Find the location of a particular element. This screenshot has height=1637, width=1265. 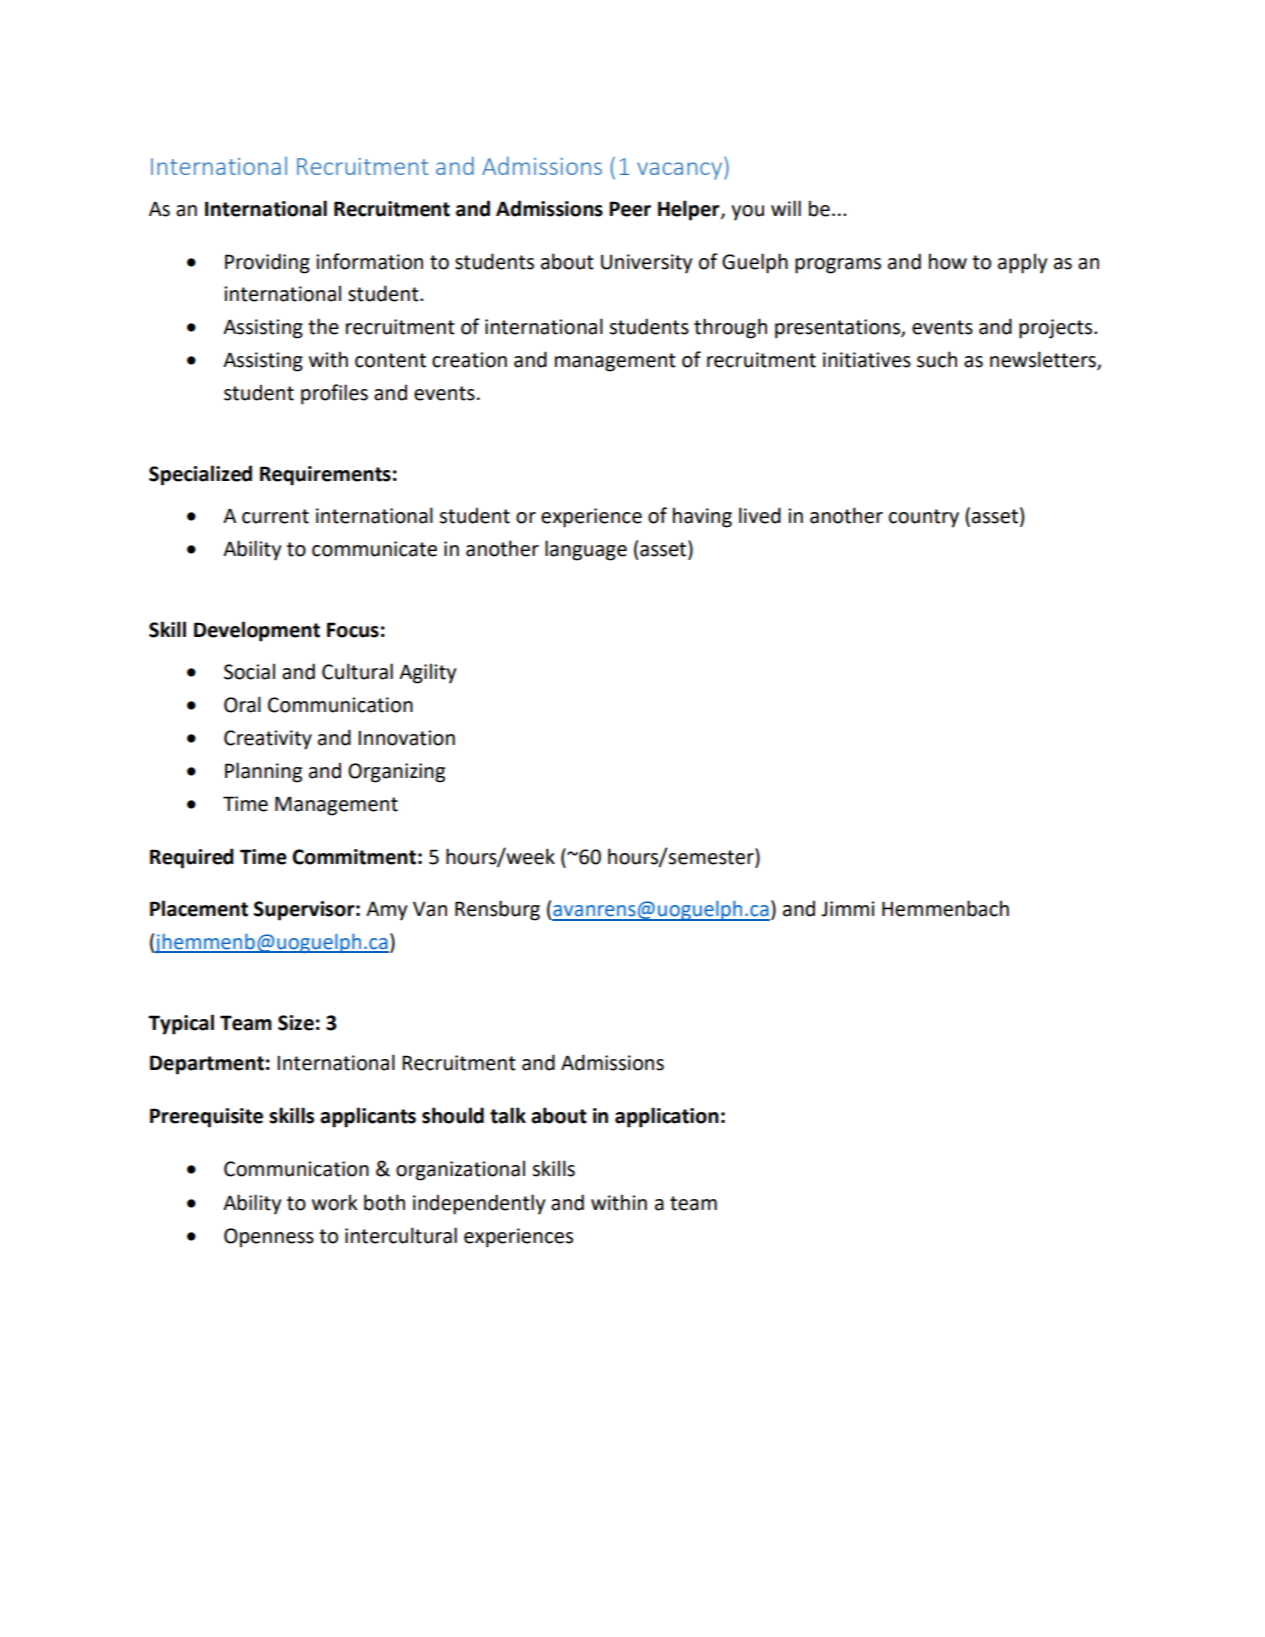

Oral is located at coordinates (242, 704).
